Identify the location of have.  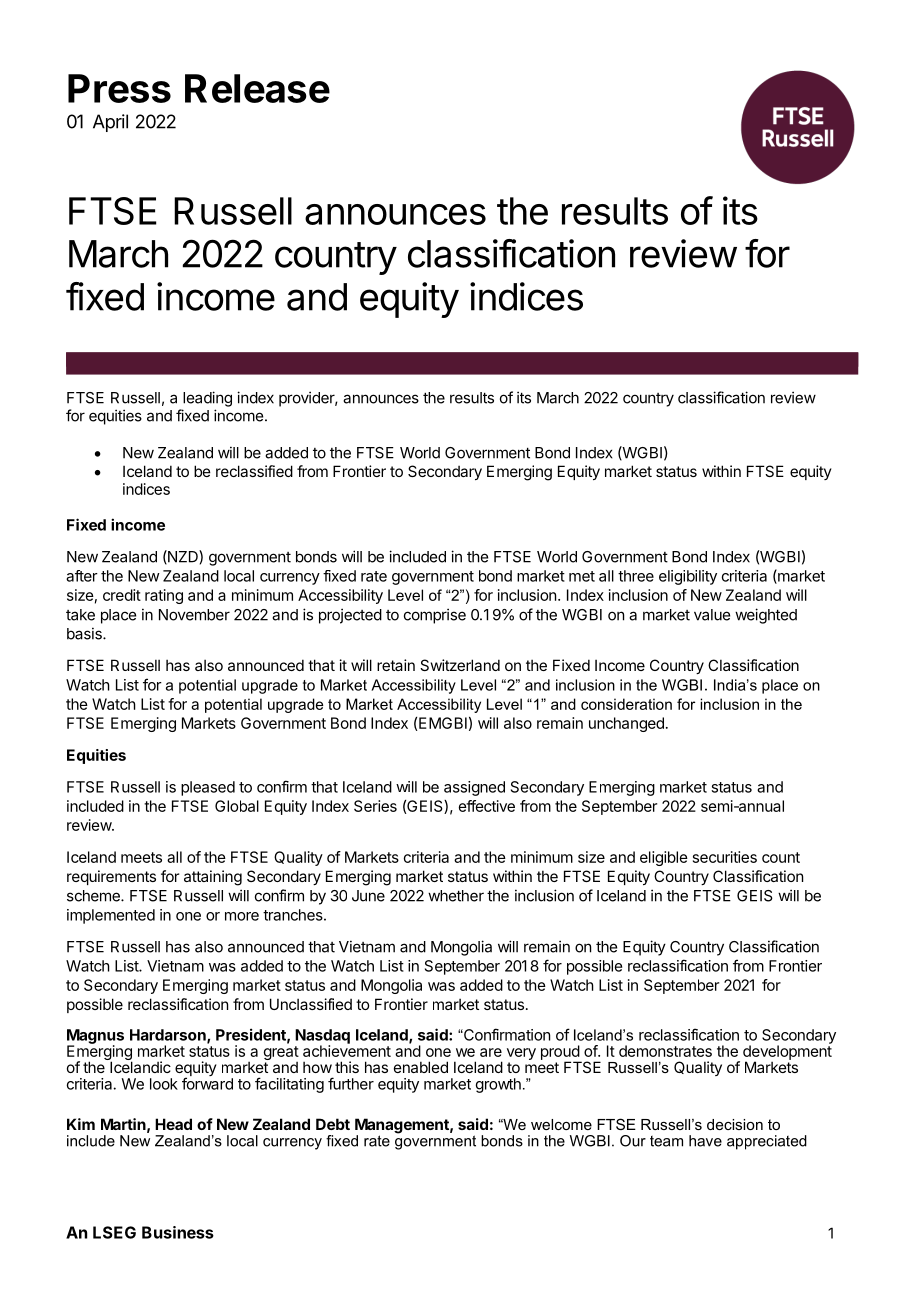
(705, 1141).
